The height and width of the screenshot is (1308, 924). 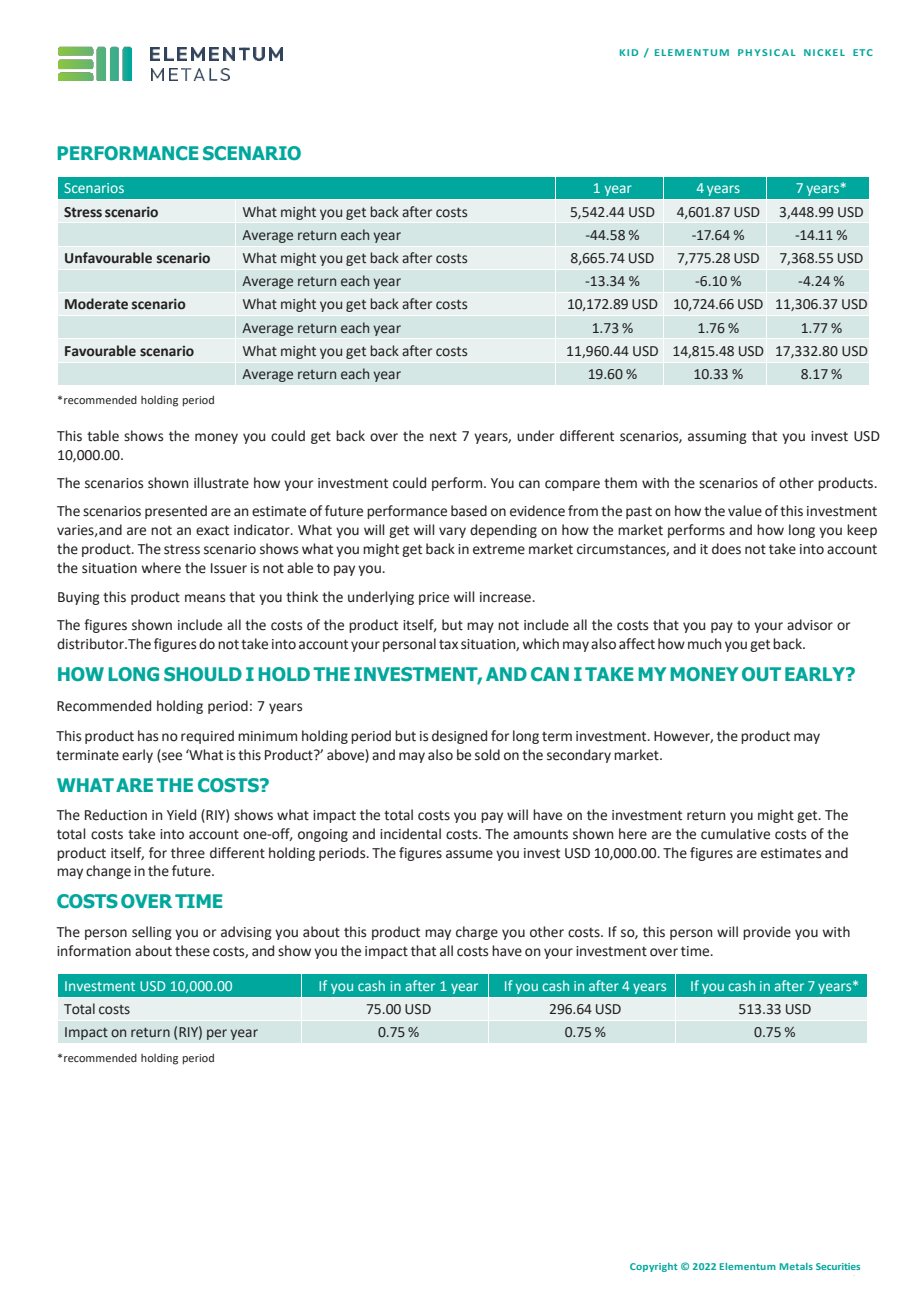 I want to click on Moderate, so click(x=96, y=304).
